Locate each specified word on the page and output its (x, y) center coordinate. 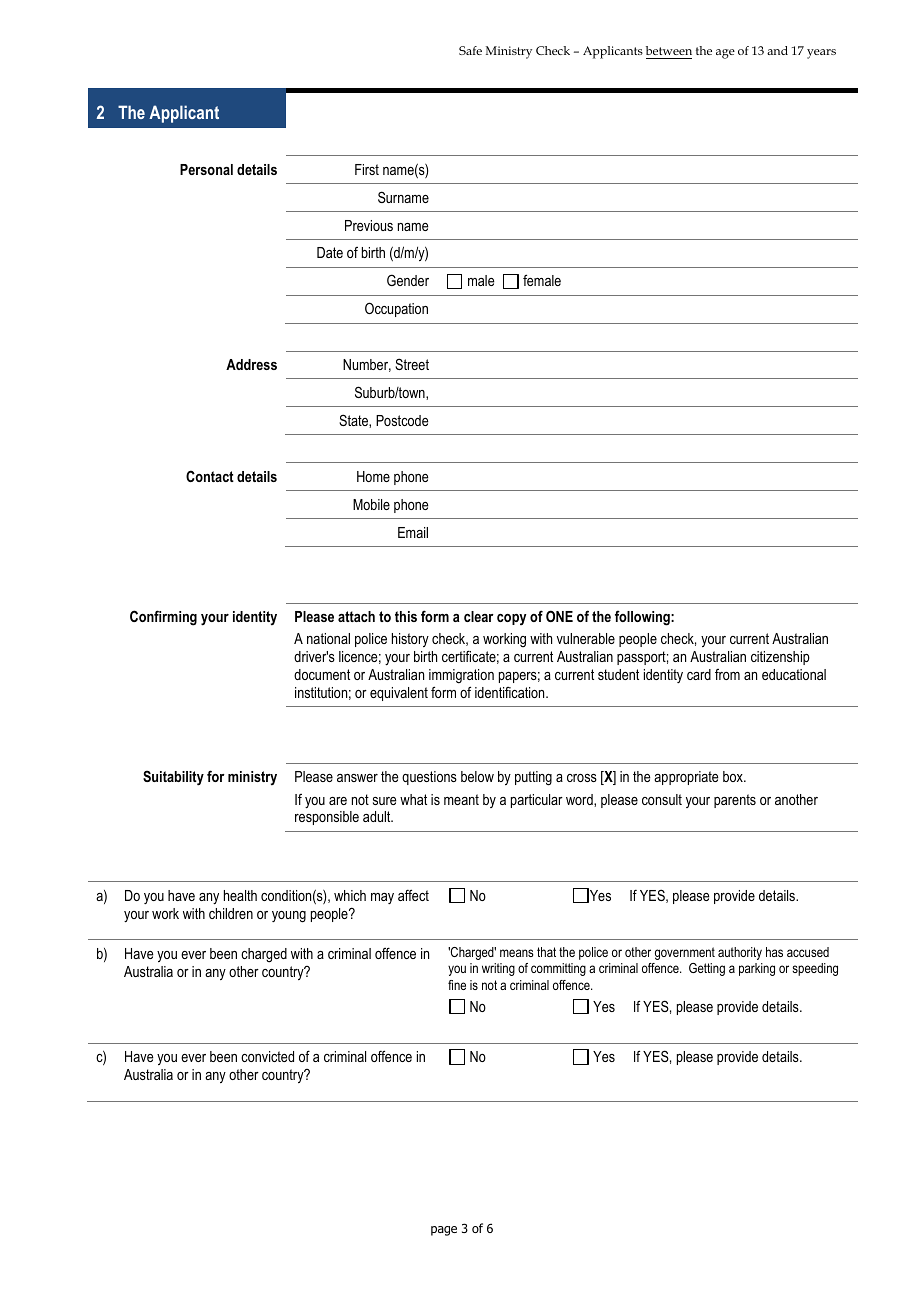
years (821, 54)
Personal (206, 169)
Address (251, 364)
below (477, 776)
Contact (210, 476)
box (734, 776)
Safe (470, 50)
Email (413, 532)
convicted (267, 1056)
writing (498, 969)
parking (757, 969)
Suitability (173, 778)
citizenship (780, 658)
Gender (408, 280)
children (231, 913)
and (777, 50)
